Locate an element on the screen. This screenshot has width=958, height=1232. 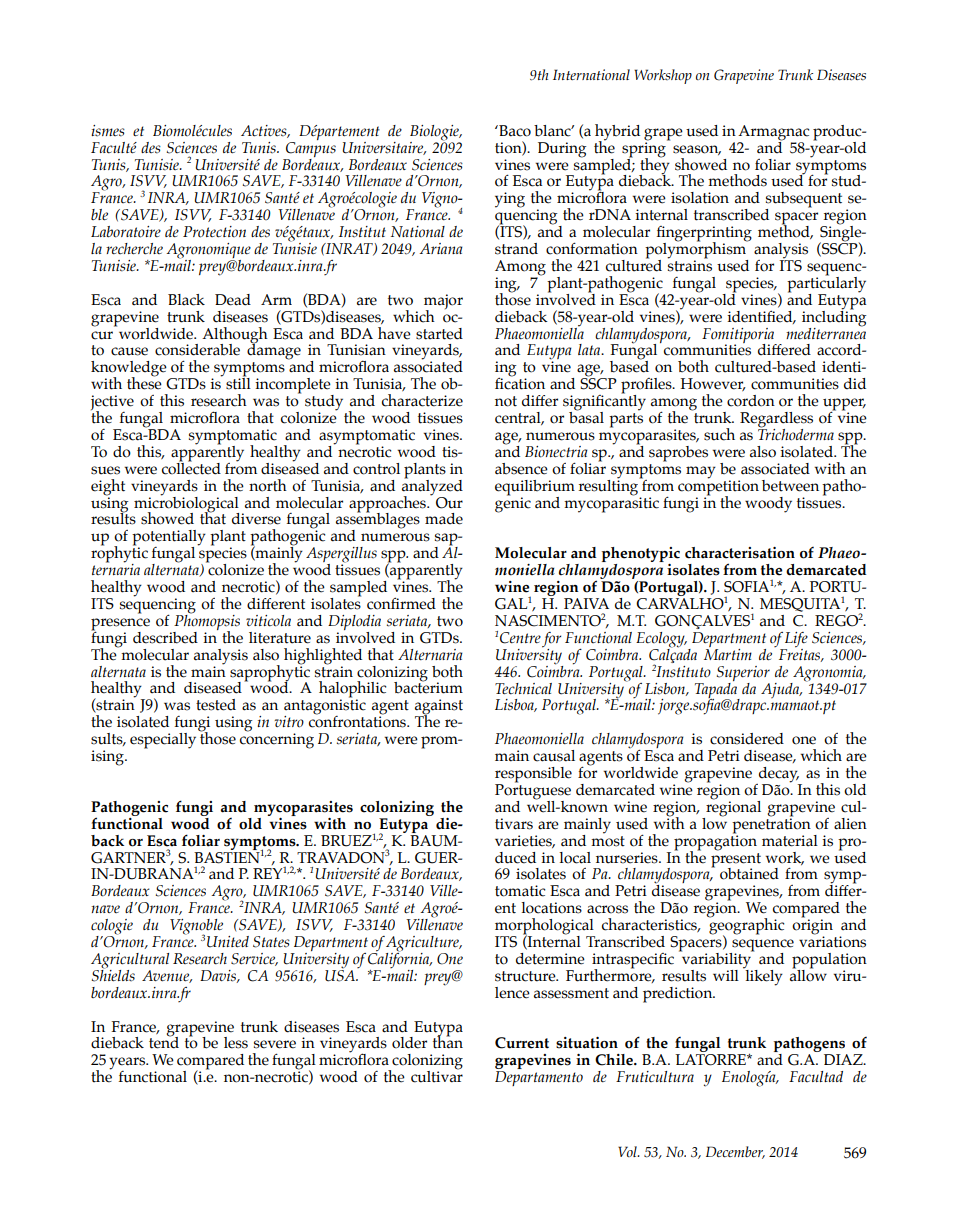
subsequent is located at coordinates (803, 201).
